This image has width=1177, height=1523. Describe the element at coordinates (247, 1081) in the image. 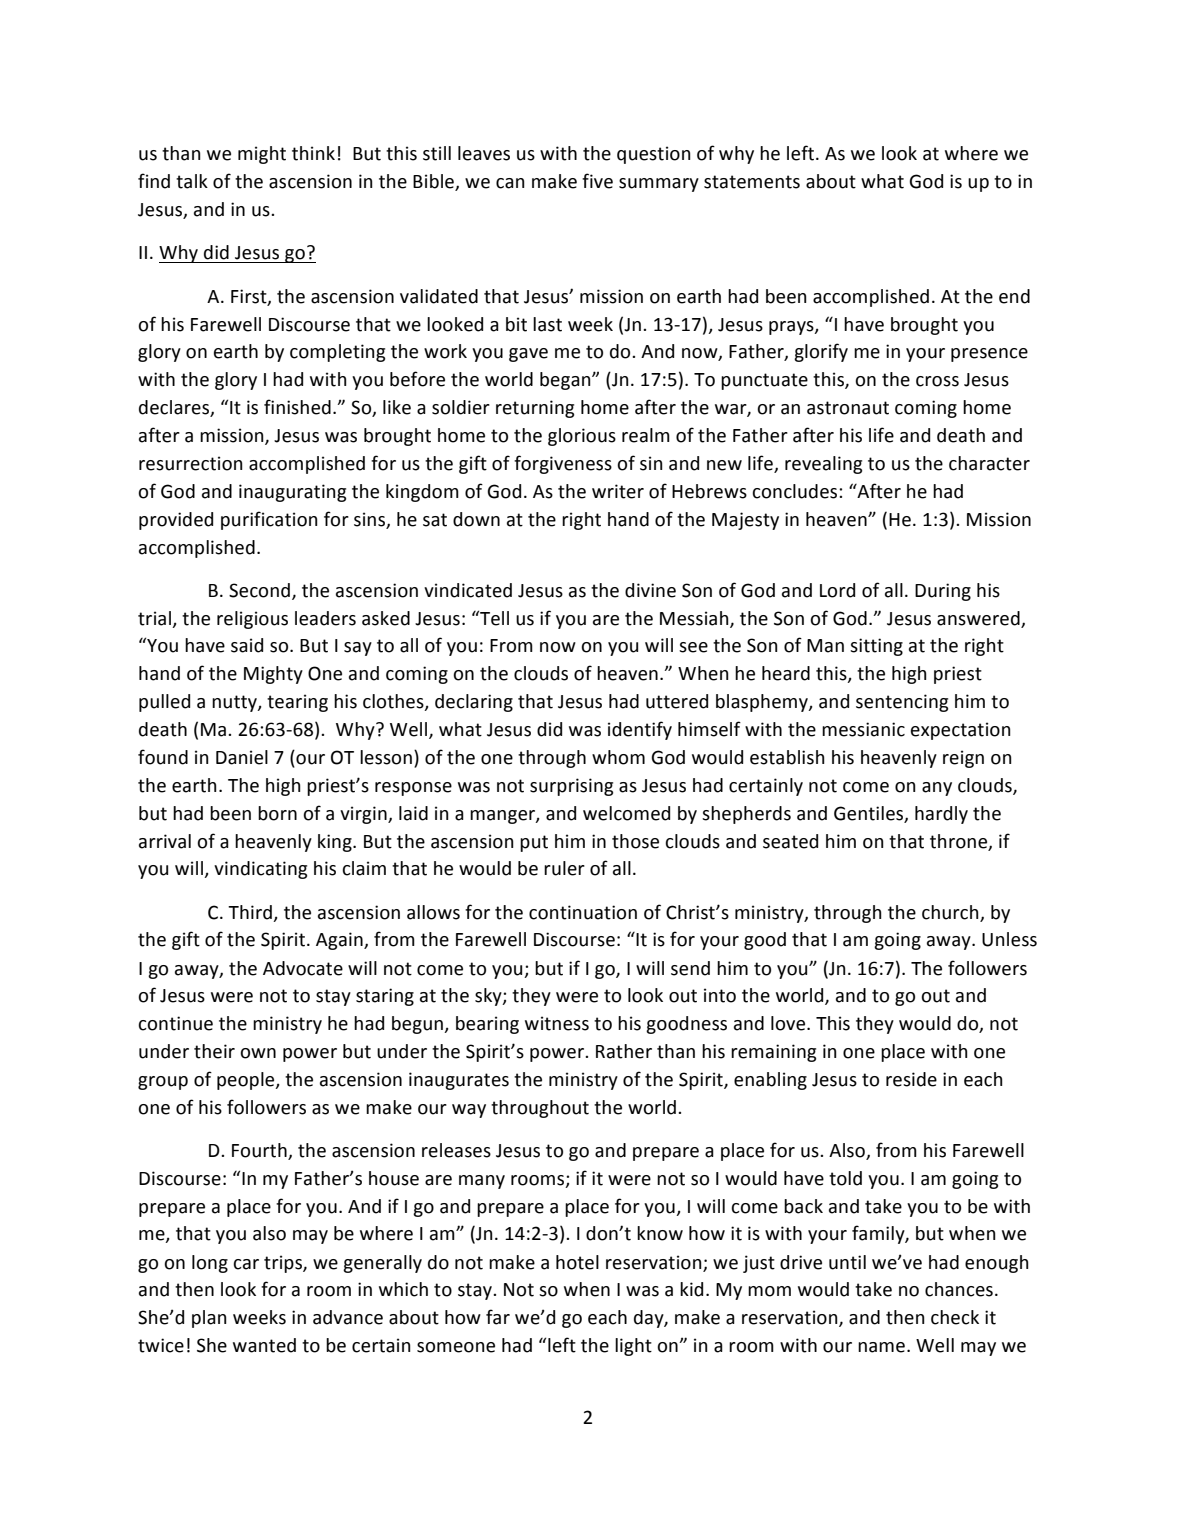

I see `people` at that location.
